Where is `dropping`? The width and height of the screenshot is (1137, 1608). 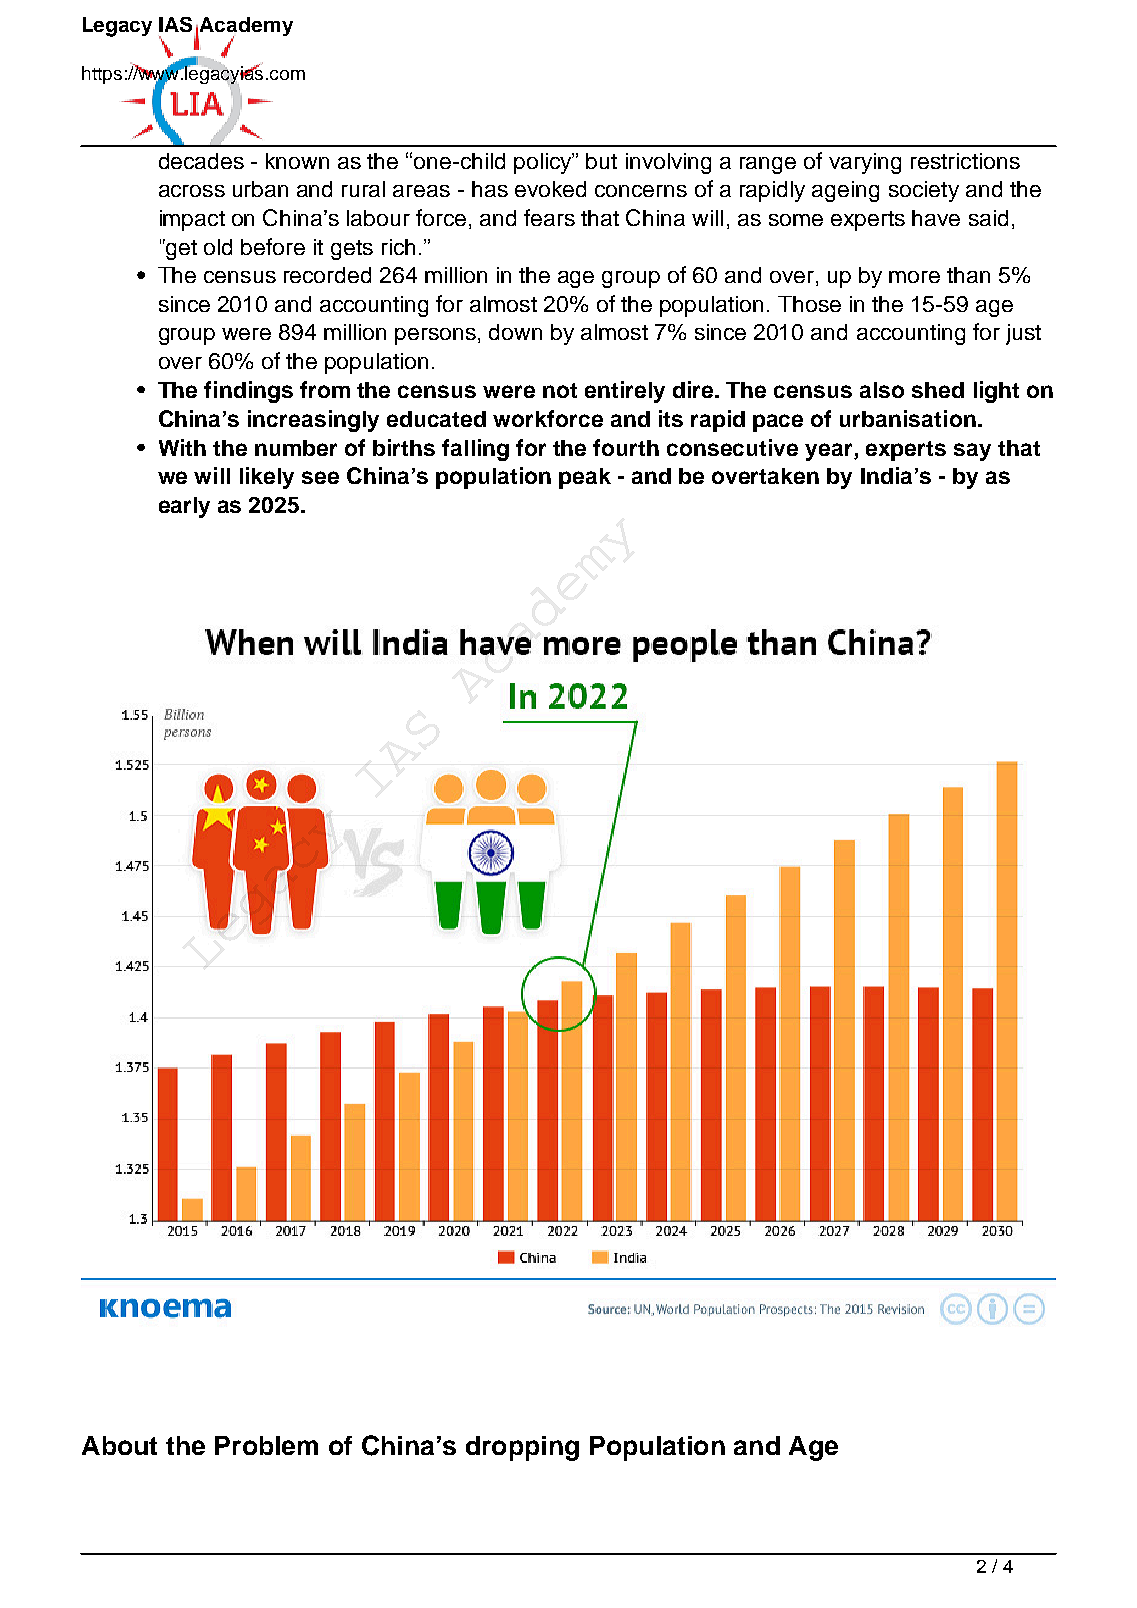 dropping is located at coordinates (522, 1448).
